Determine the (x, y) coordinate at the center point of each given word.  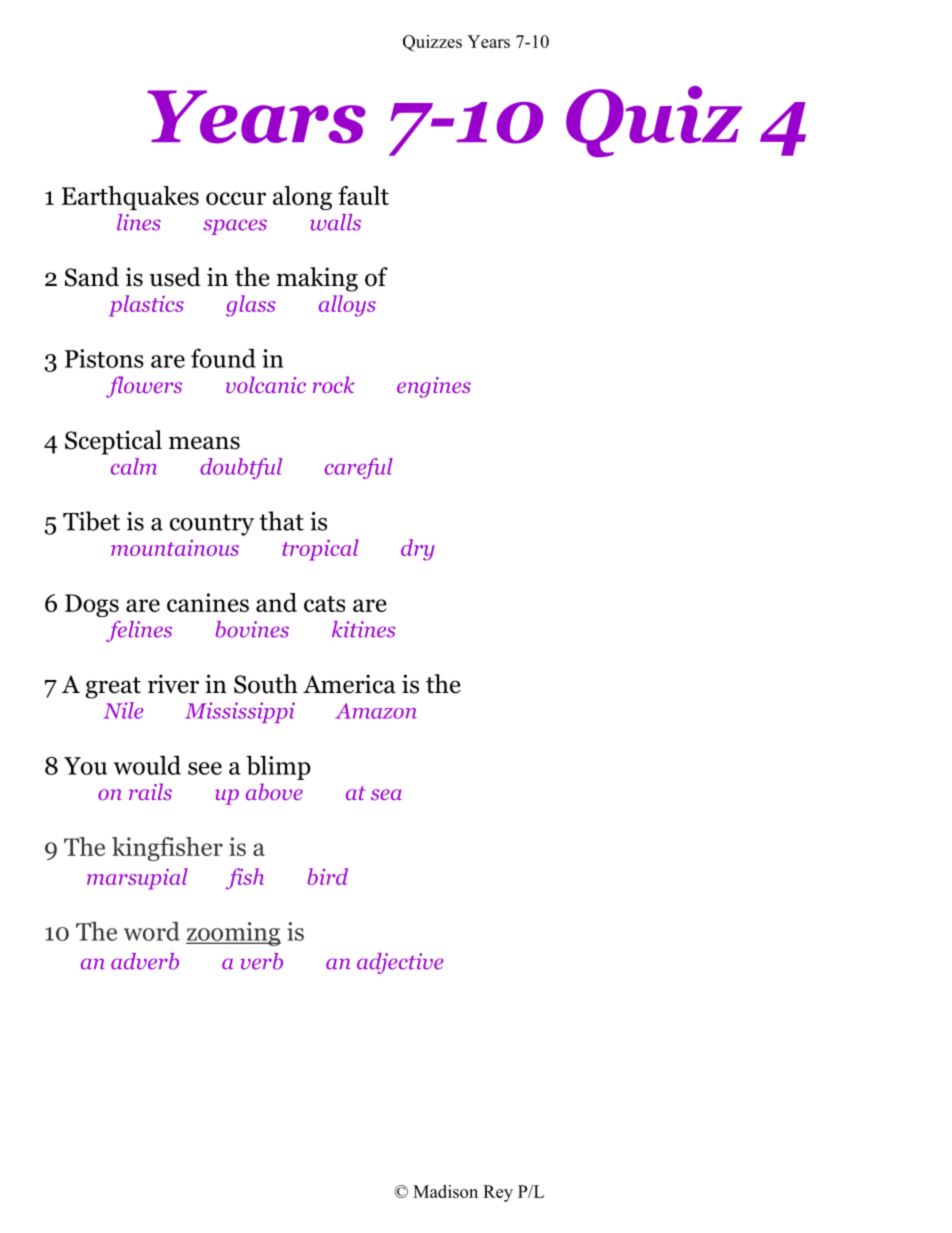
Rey (498, 1193)
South (266, 684)
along (302, 198)
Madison (445, 1191)
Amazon (376, 711)
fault (363, 195)
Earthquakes (130, 198)
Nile (123, 710)
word (152, 931)
